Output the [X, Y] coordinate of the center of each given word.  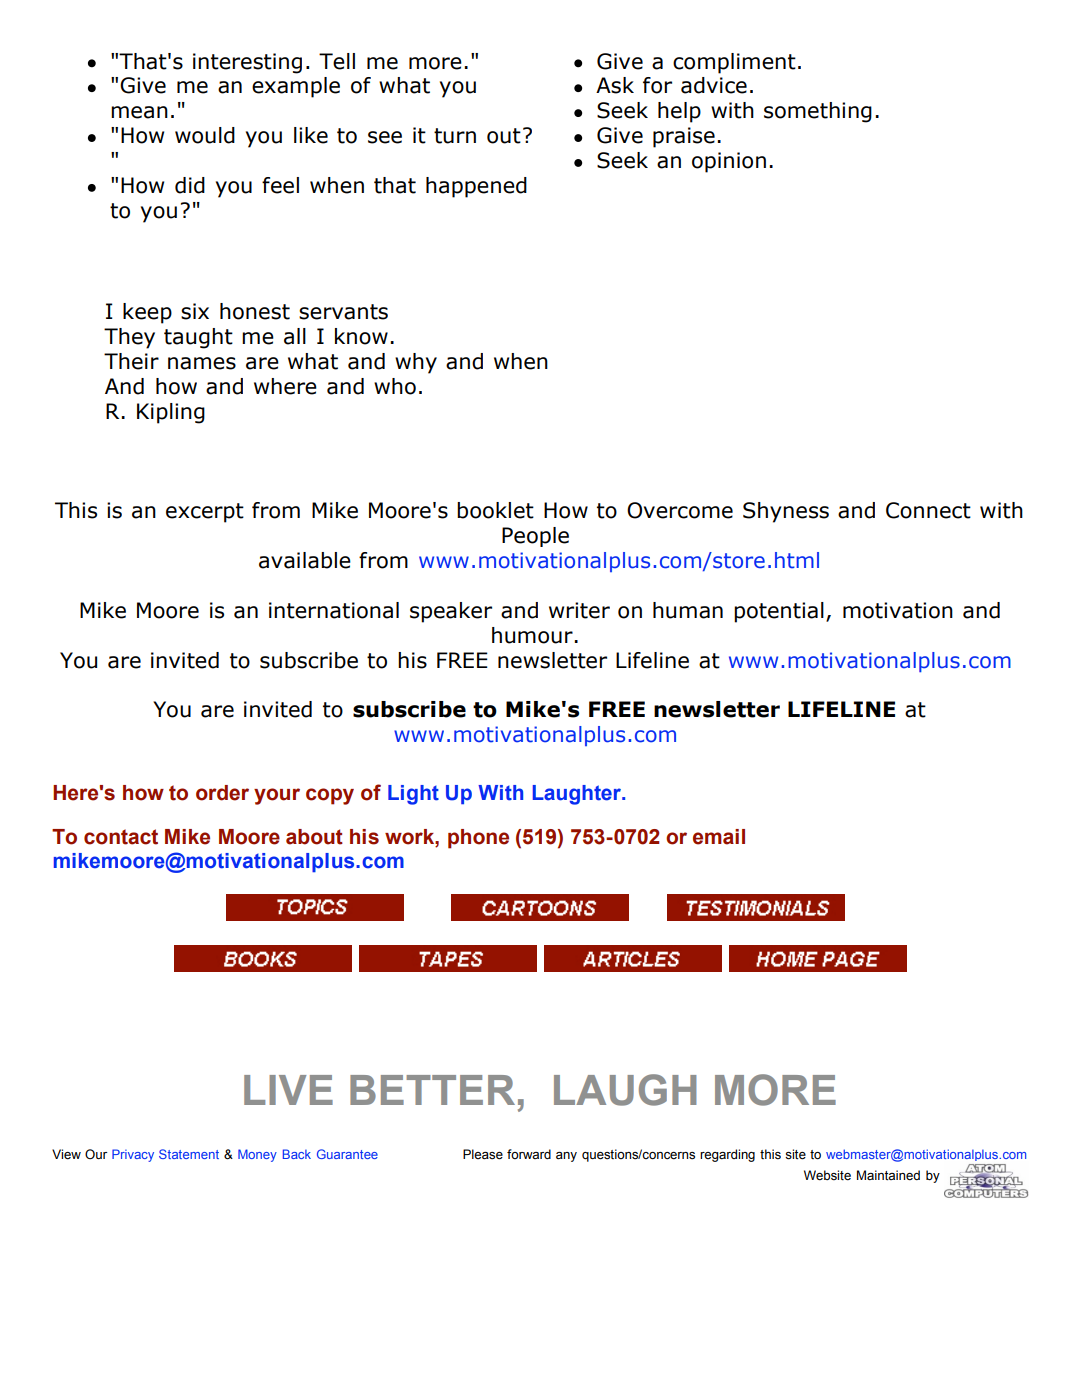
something [818, 112]
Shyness [786, 512]
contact [121, 837]
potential [779, 612]
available [305, 560]
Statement [189, 1154]
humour [532, 635]
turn [455, 136]
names [202, 363]
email [719, 837]
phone [478, 839]
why [416, 363]
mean [139, 112]
